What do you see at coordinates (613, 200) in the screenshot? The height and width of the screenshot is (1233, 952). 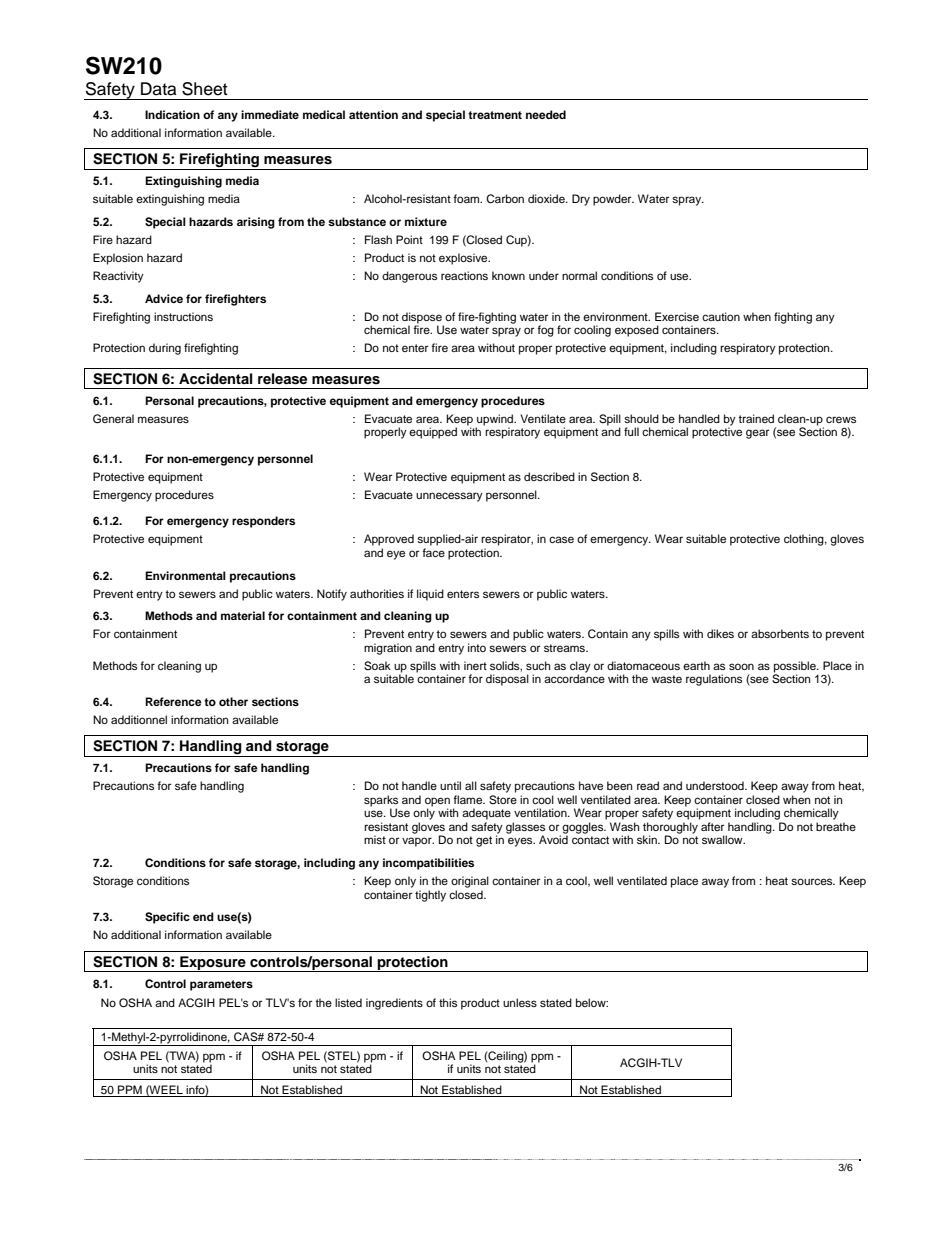 I see `powder` at bounding box center [613, 200].
